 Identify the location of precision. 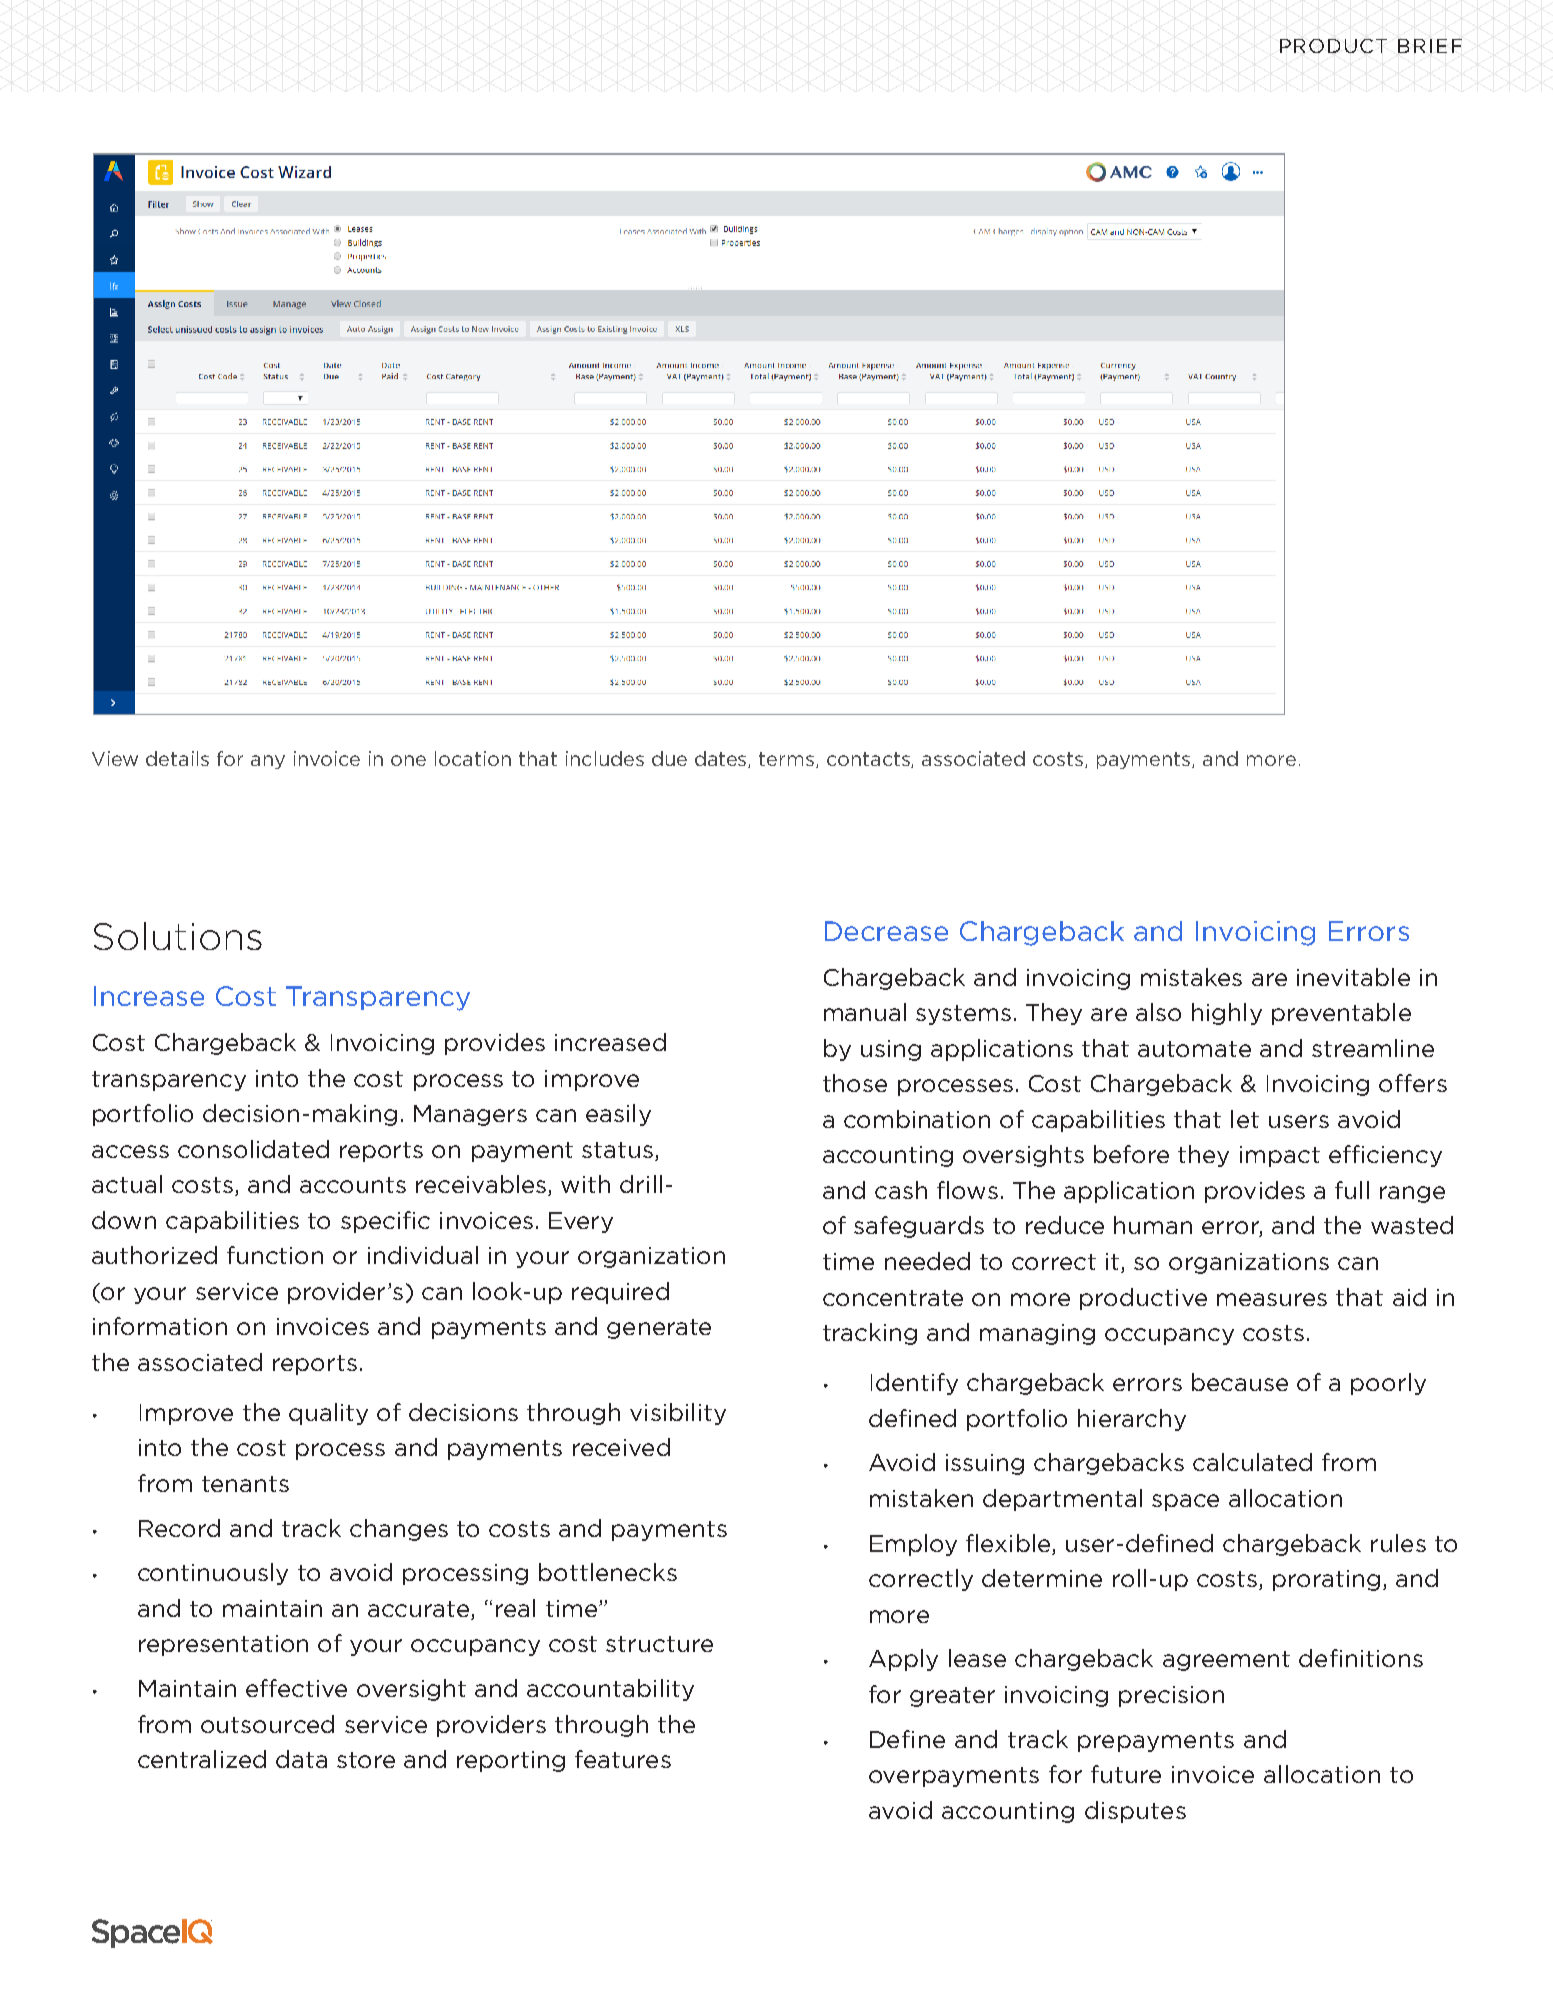
(1171, 1696).
